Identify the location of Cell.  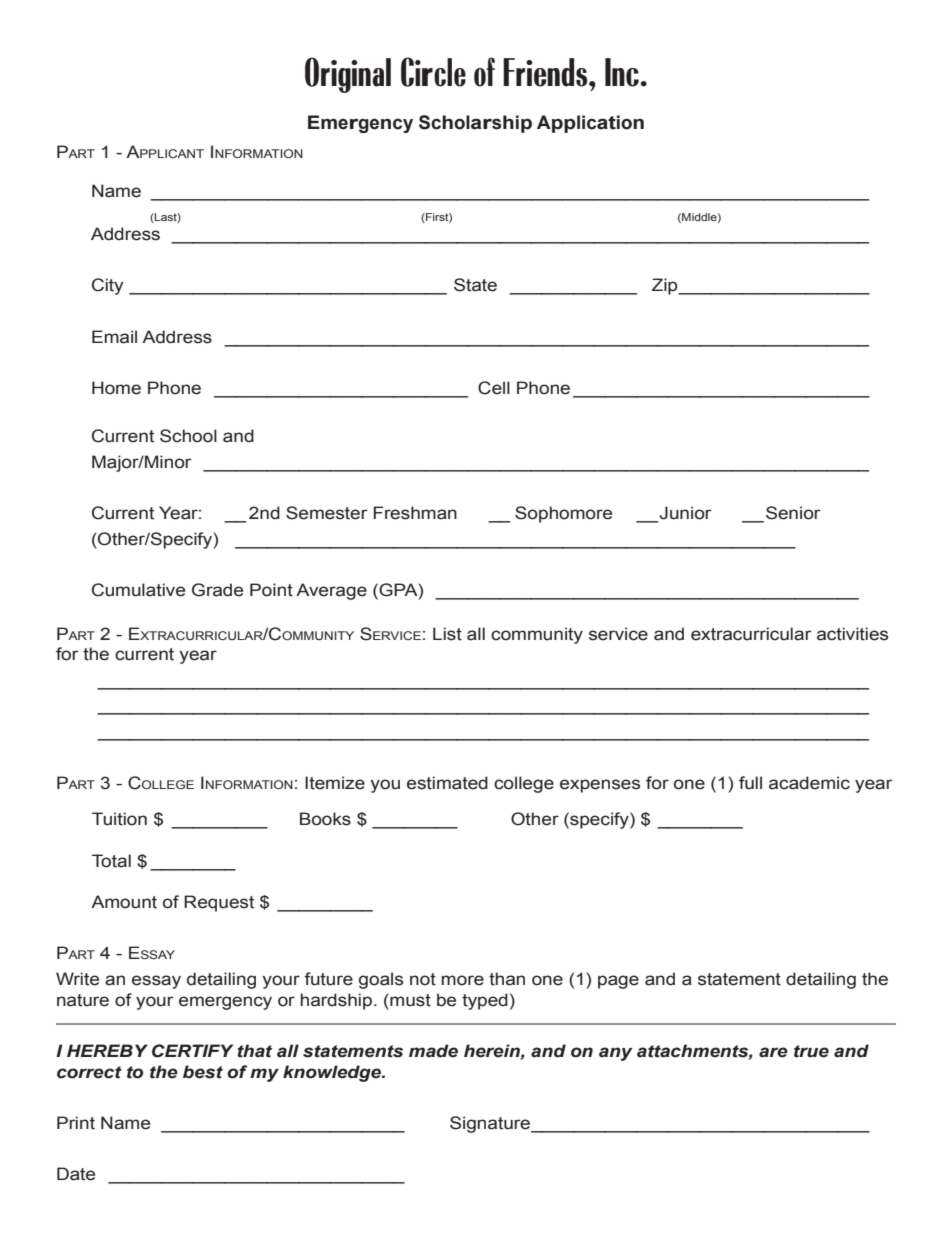
(494, 388).
